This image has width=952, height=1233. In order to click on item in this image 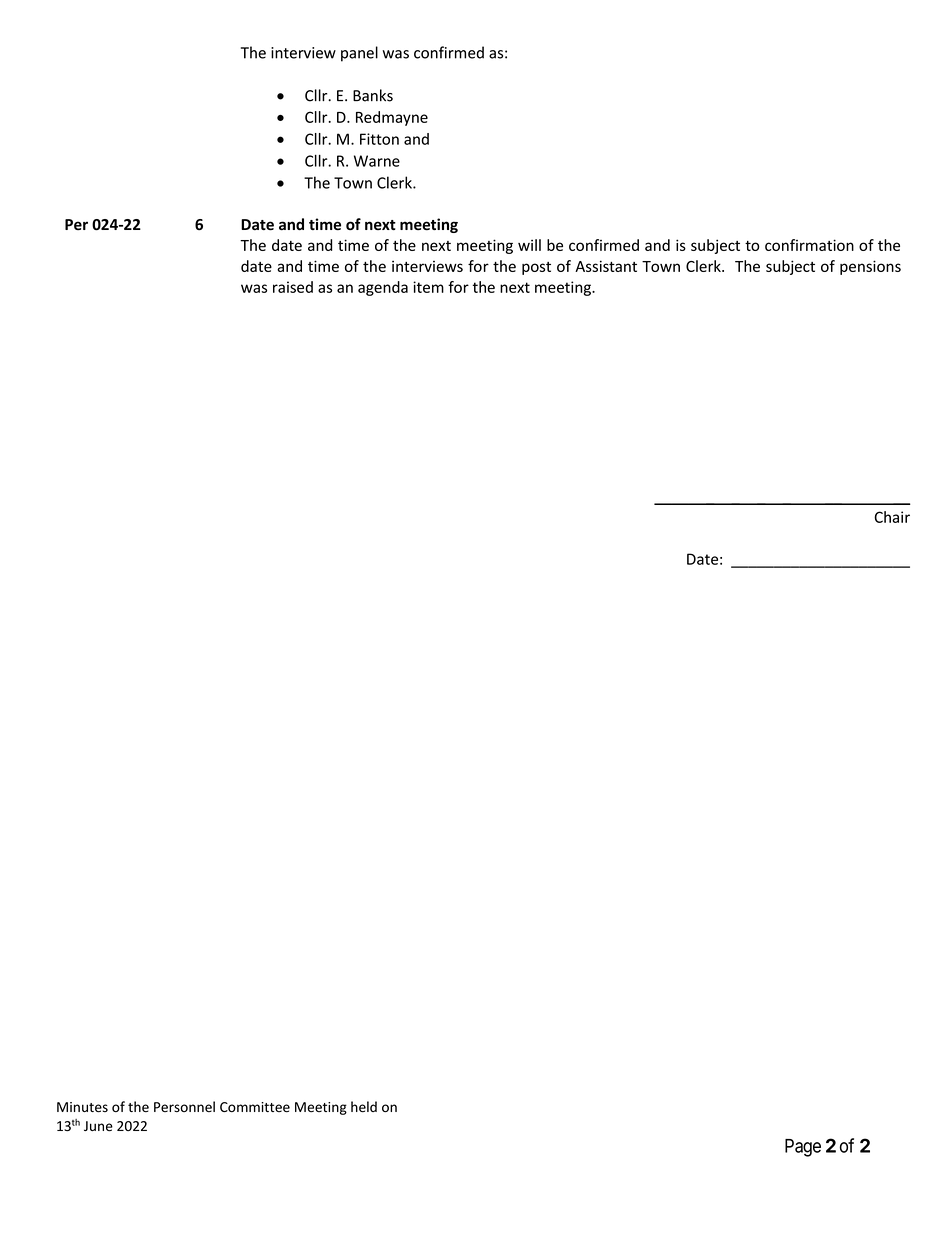, I will do `click(428, 287)`.
